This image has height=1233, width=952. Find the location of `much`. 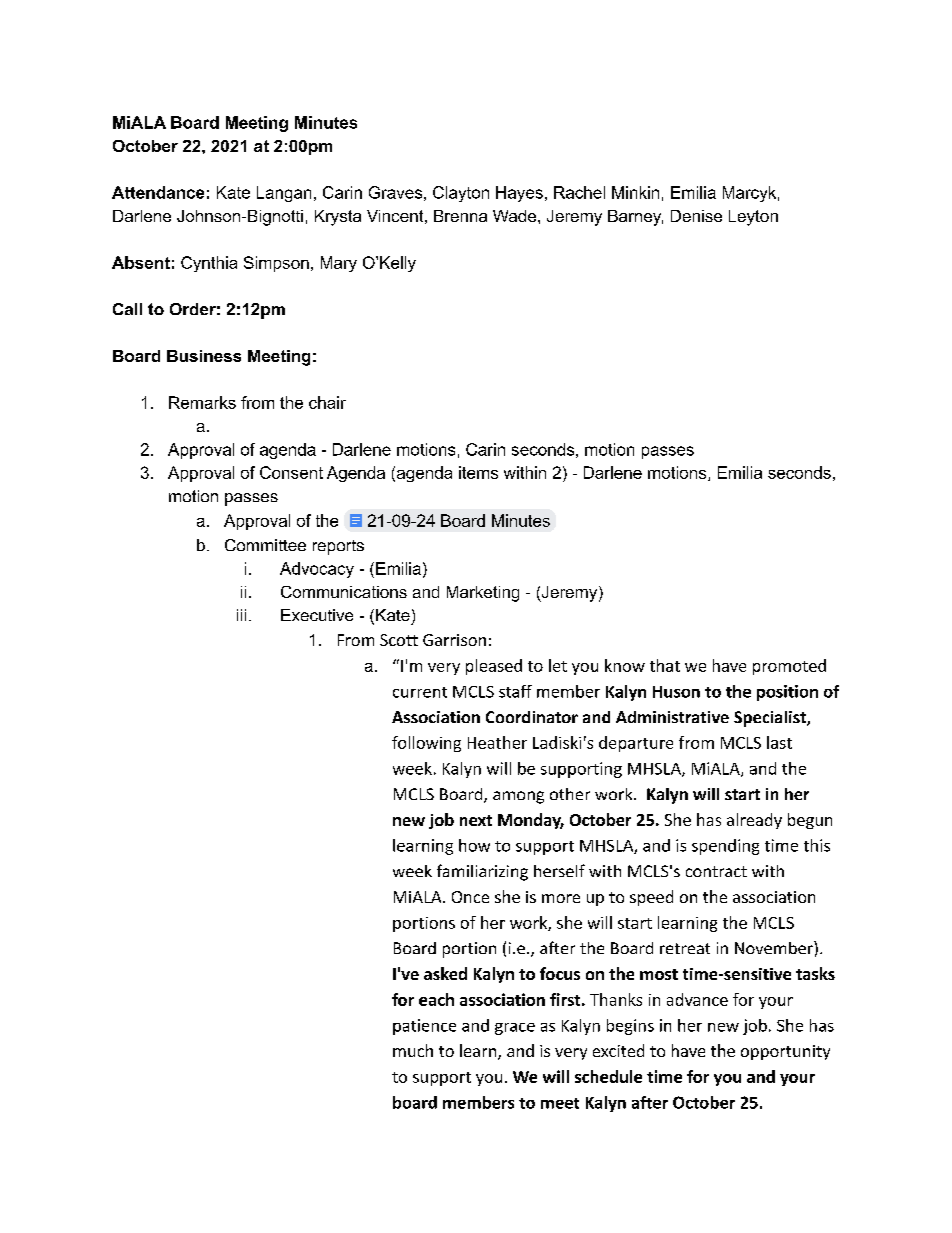

much is located at coordinates (413, 1050).
